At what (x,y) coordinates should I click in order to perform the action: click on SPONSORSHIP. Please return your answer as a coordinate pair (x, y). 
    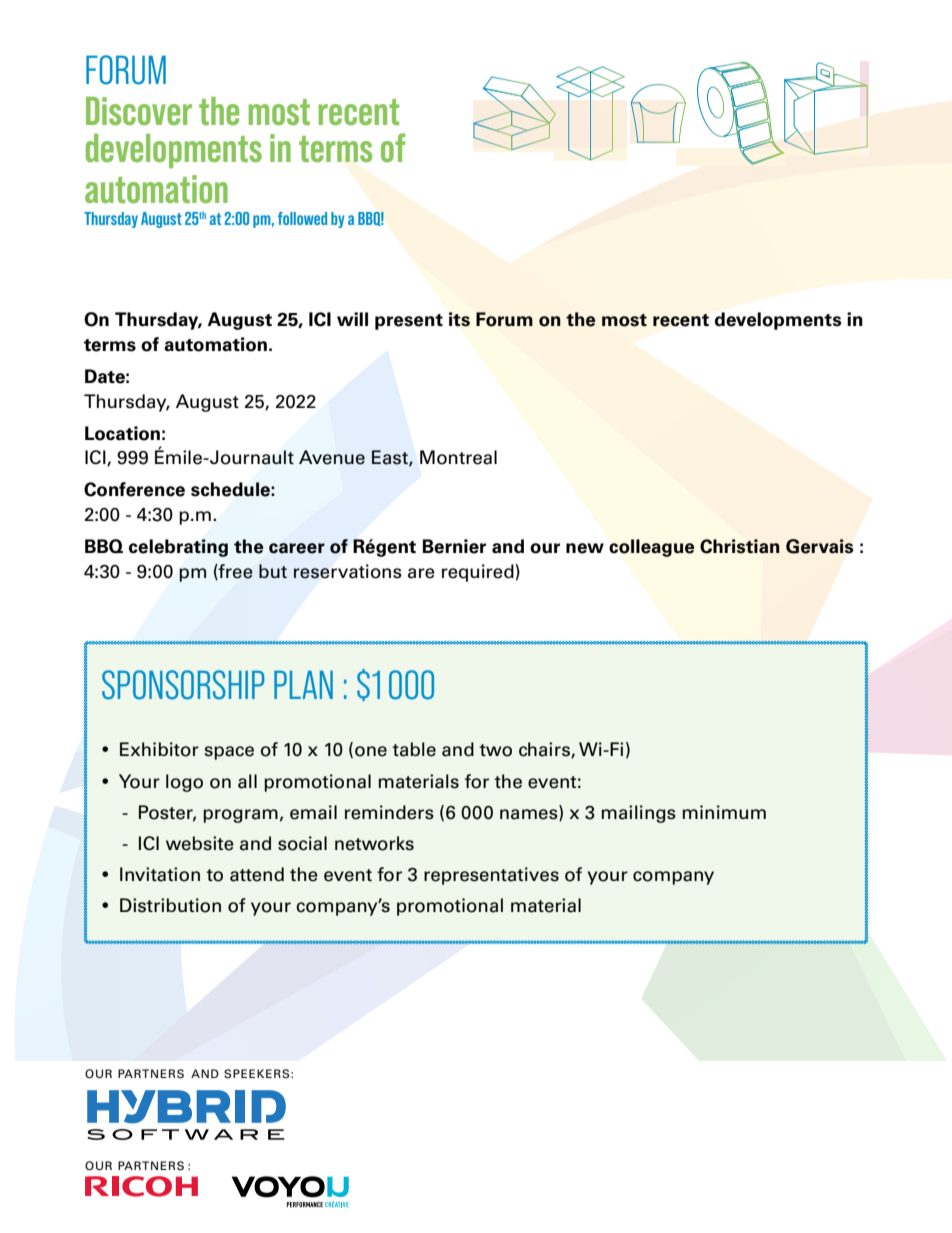
    Looking at the image, I should click on (183, 685).
